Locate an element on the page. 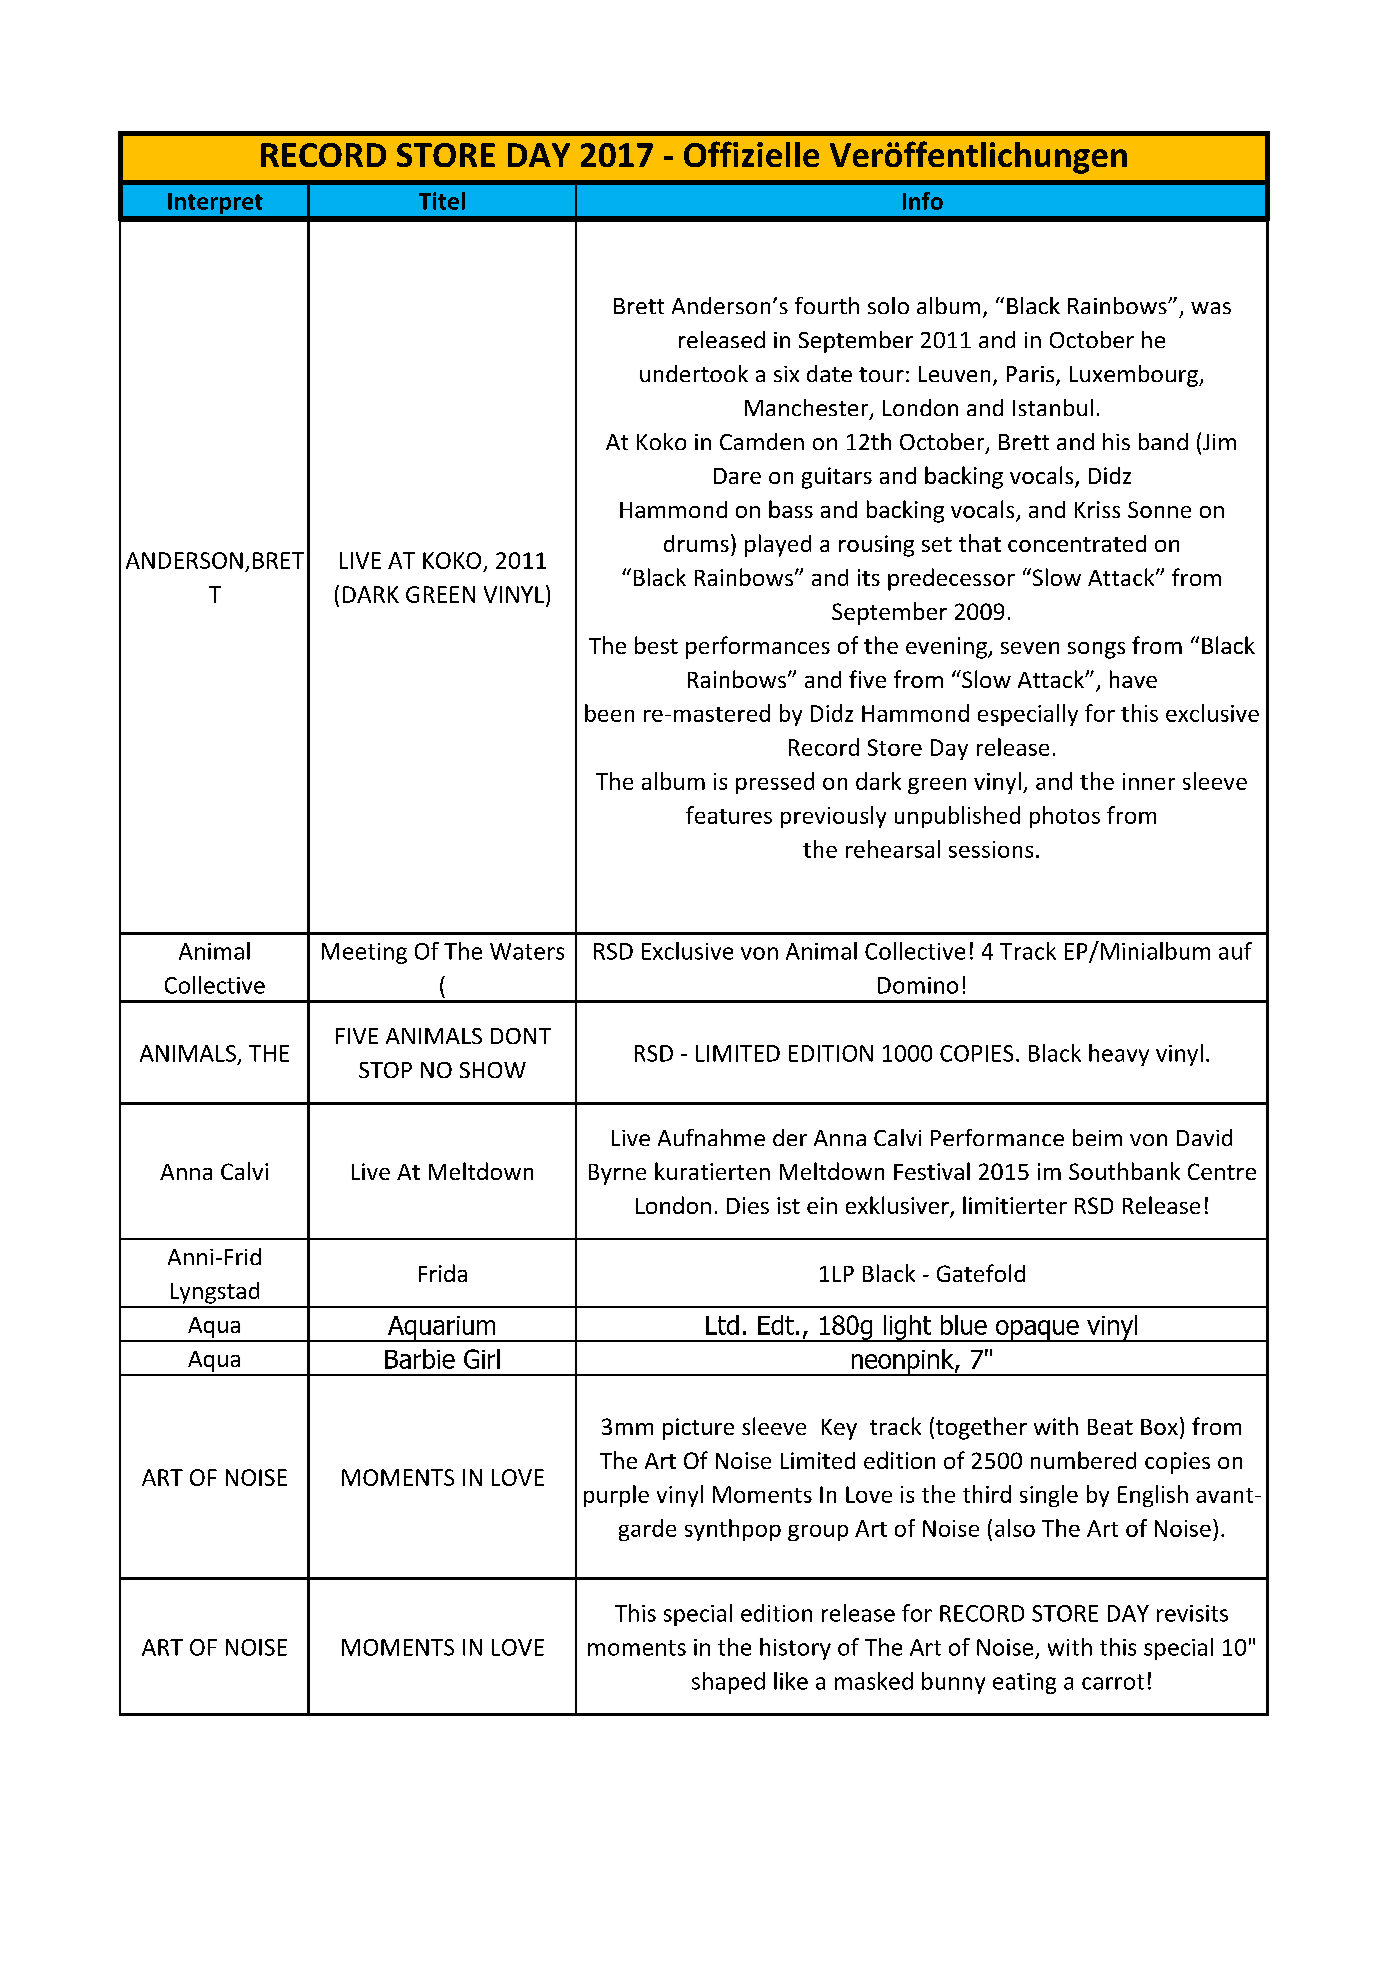  Edt is located at coordinates (776, 1325).
